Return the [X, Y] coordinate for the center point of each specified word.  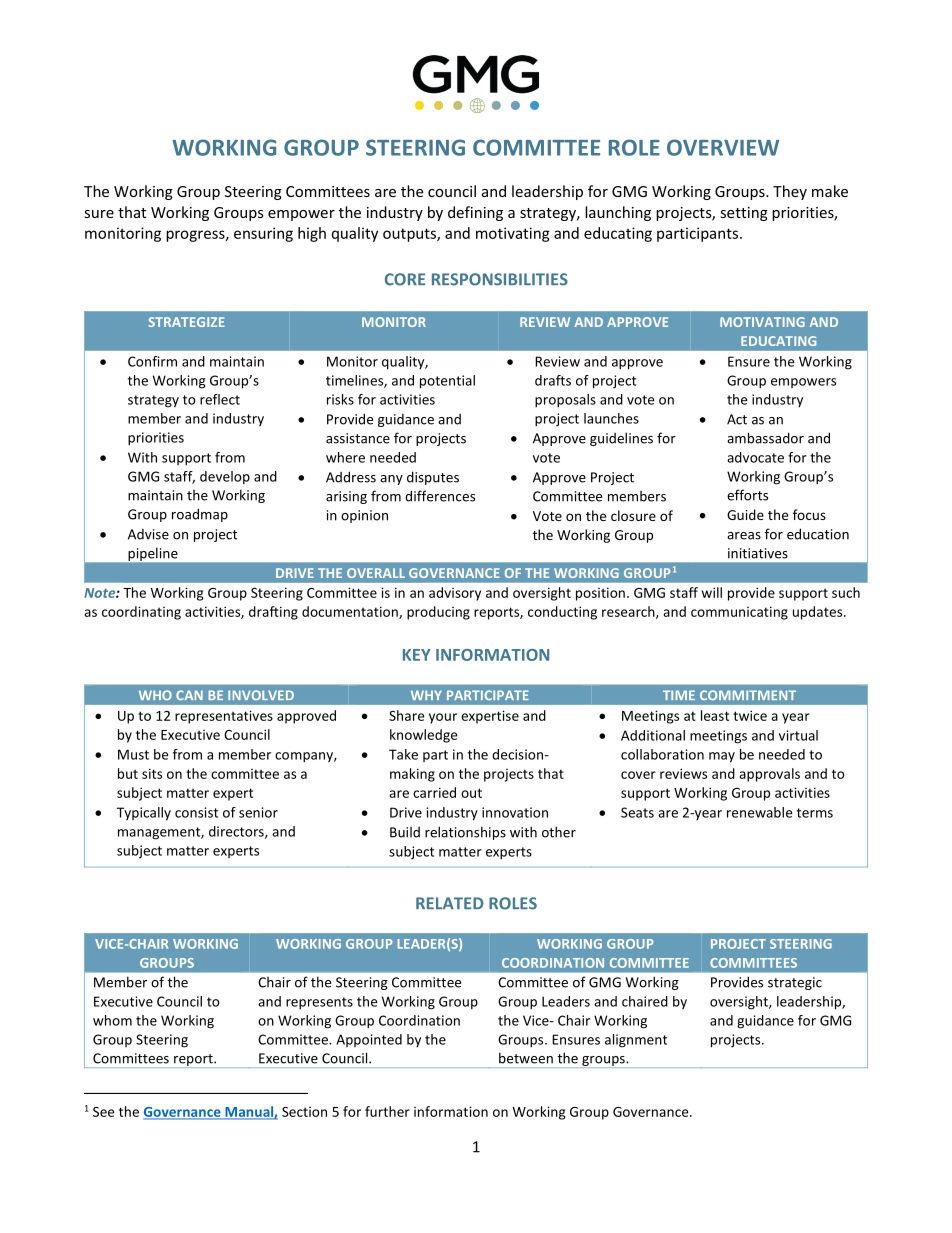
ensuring [263, 234]
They [790, 192]
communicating [739, 613]
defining [475, 213]
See [103, 1112]
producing [438, 613]
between [526, 1058]
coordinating [141, 613]
